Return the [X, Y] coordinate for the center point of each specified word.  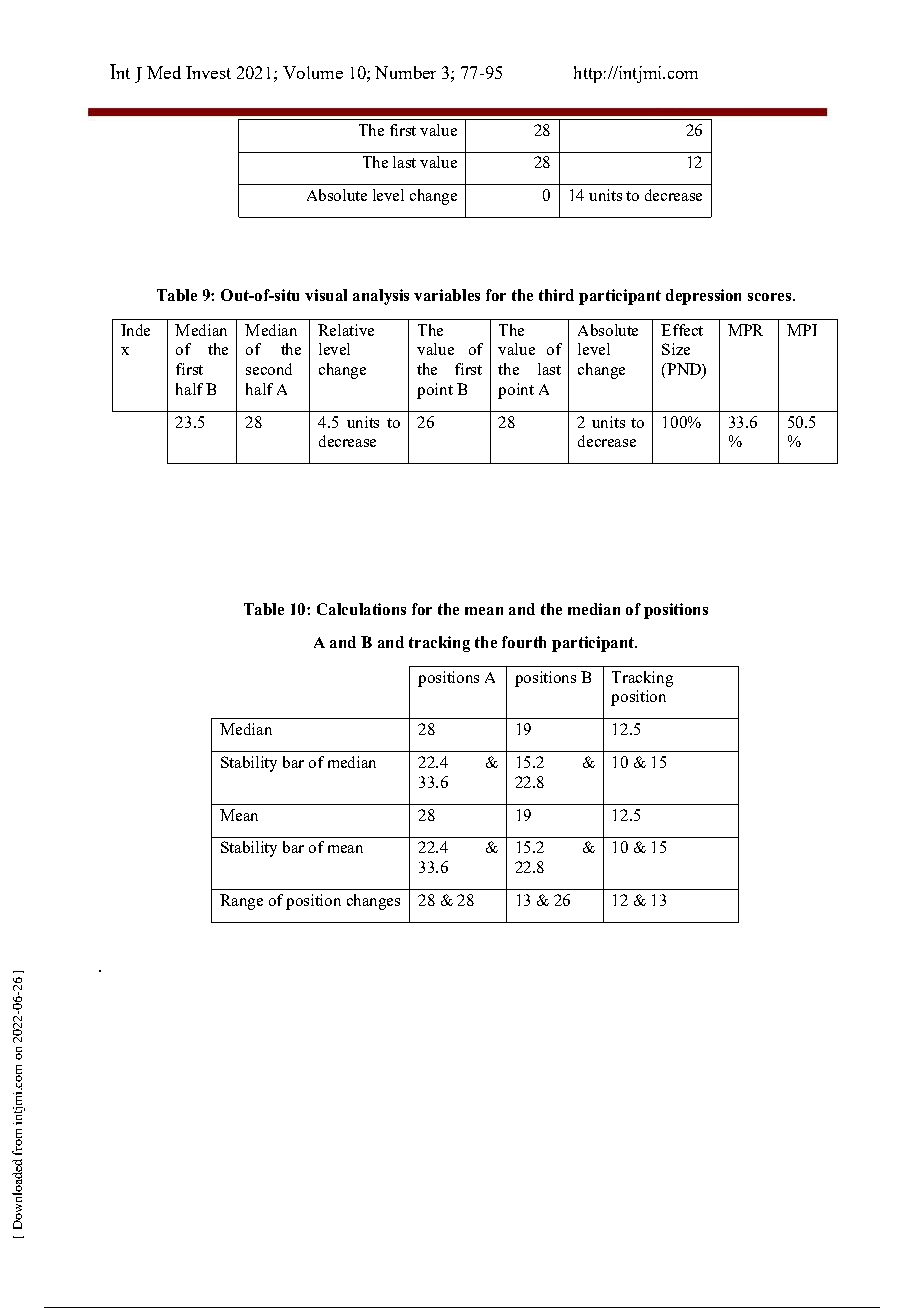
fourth [524, 642]
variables [447, 295]
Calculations [361, 609]
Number [405, 72]
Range [241, 902]
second [269, 369]
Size [676, 349]
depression [703, 297]
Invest [208, 72]
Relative [346, 330]
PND [684, 370]
